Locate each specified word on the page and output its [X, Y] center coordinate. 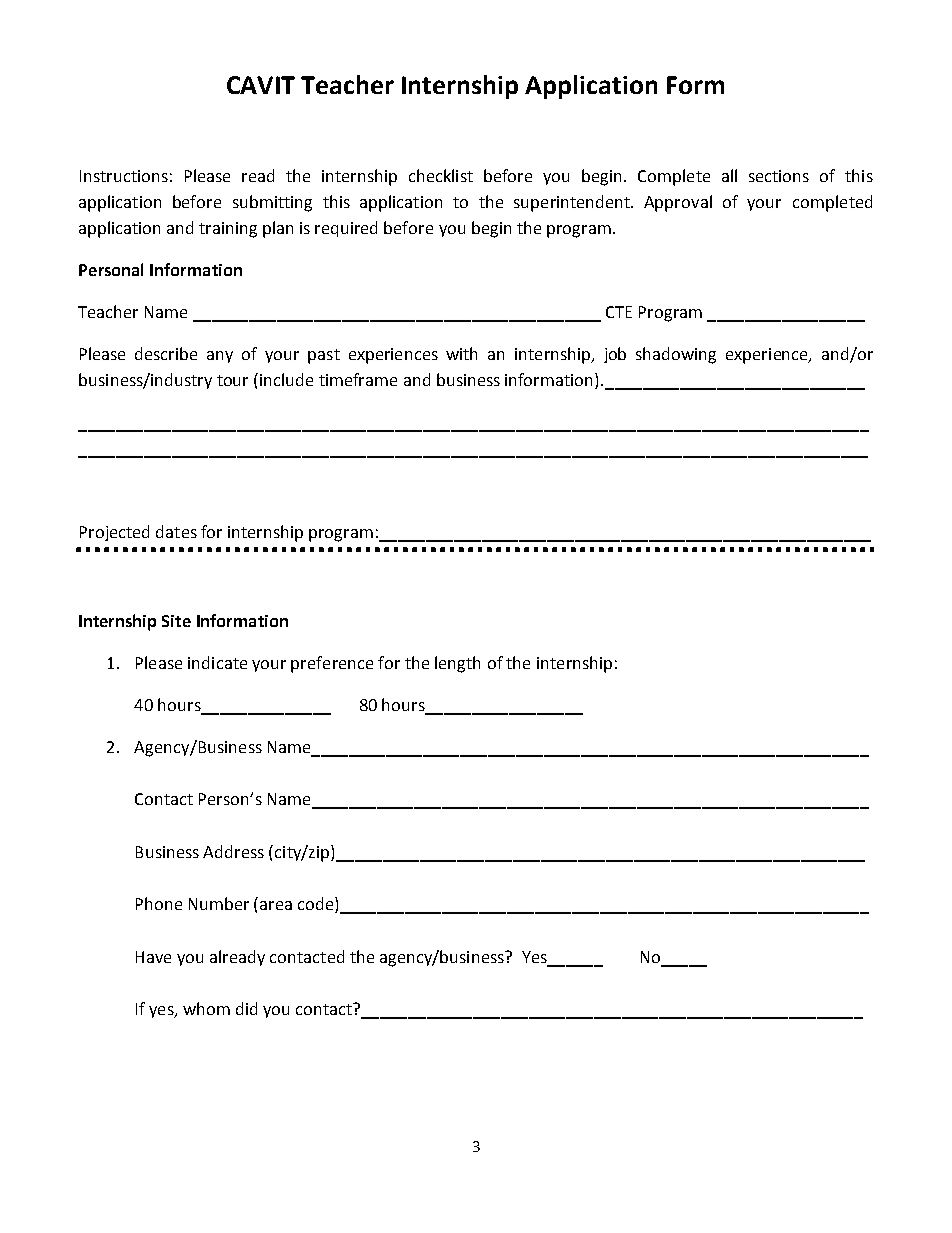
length [457, 664]
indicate [217, 662]
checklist [441, 175]
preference [332, 664]
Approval [678, 203]
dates [176, 531]
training [228, 230]
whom [206, 1008]
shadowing [676, 355]
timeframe [358, 379]
